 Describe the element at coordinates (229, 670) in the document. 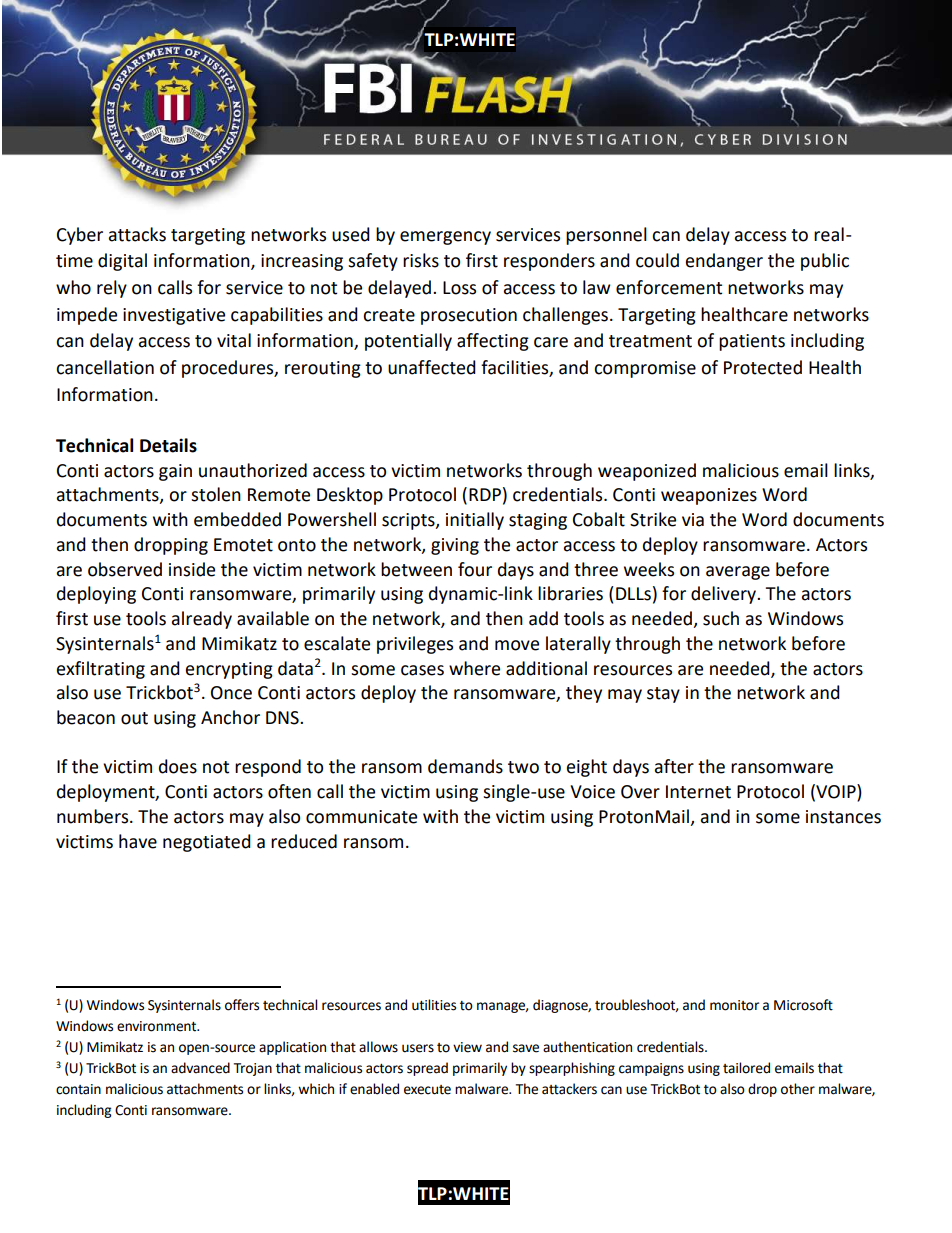

I see `encrypting` at that location.
